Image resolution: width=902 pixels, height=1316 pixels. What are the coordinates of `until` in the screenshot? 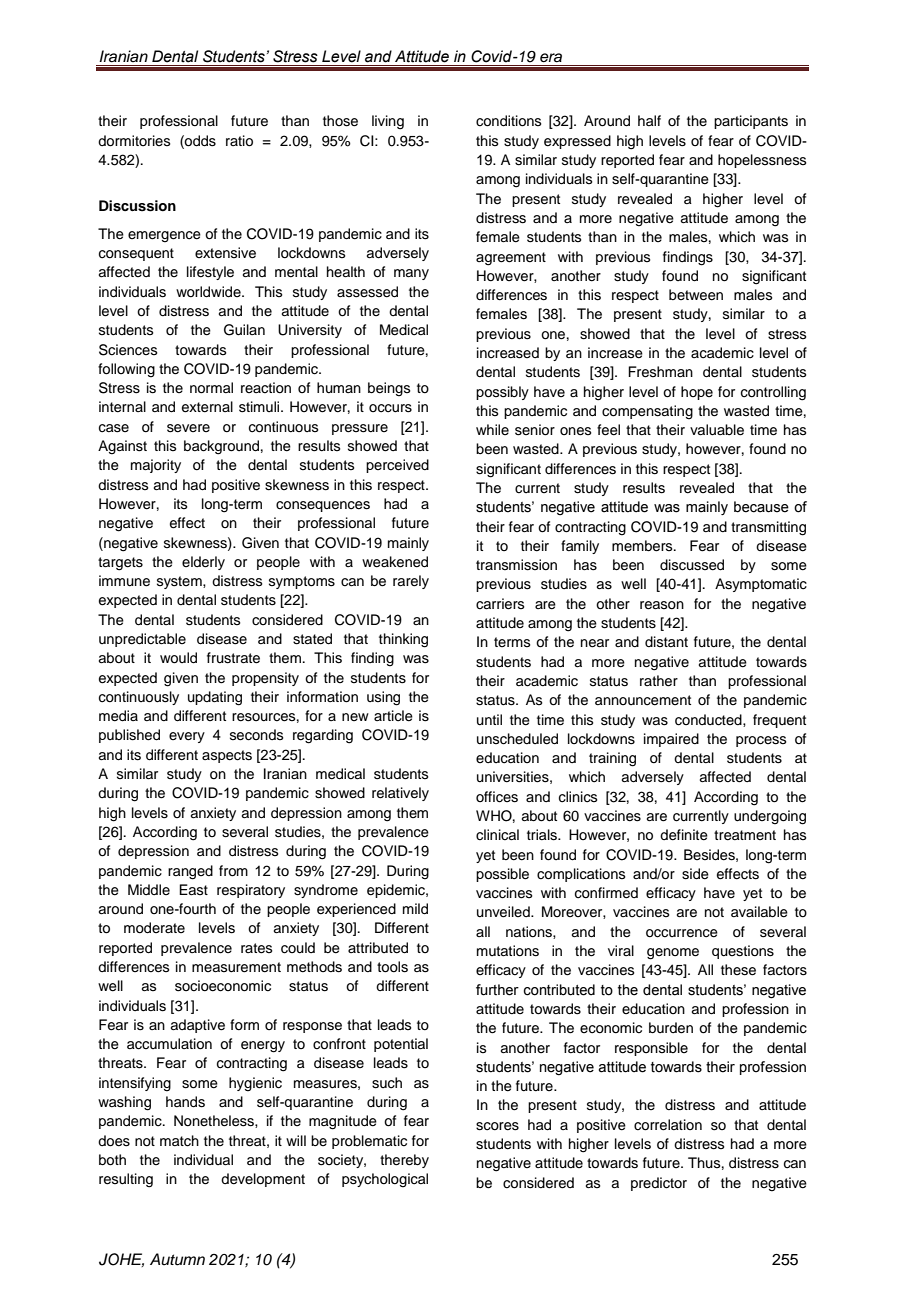 It's located at (489, 719).
